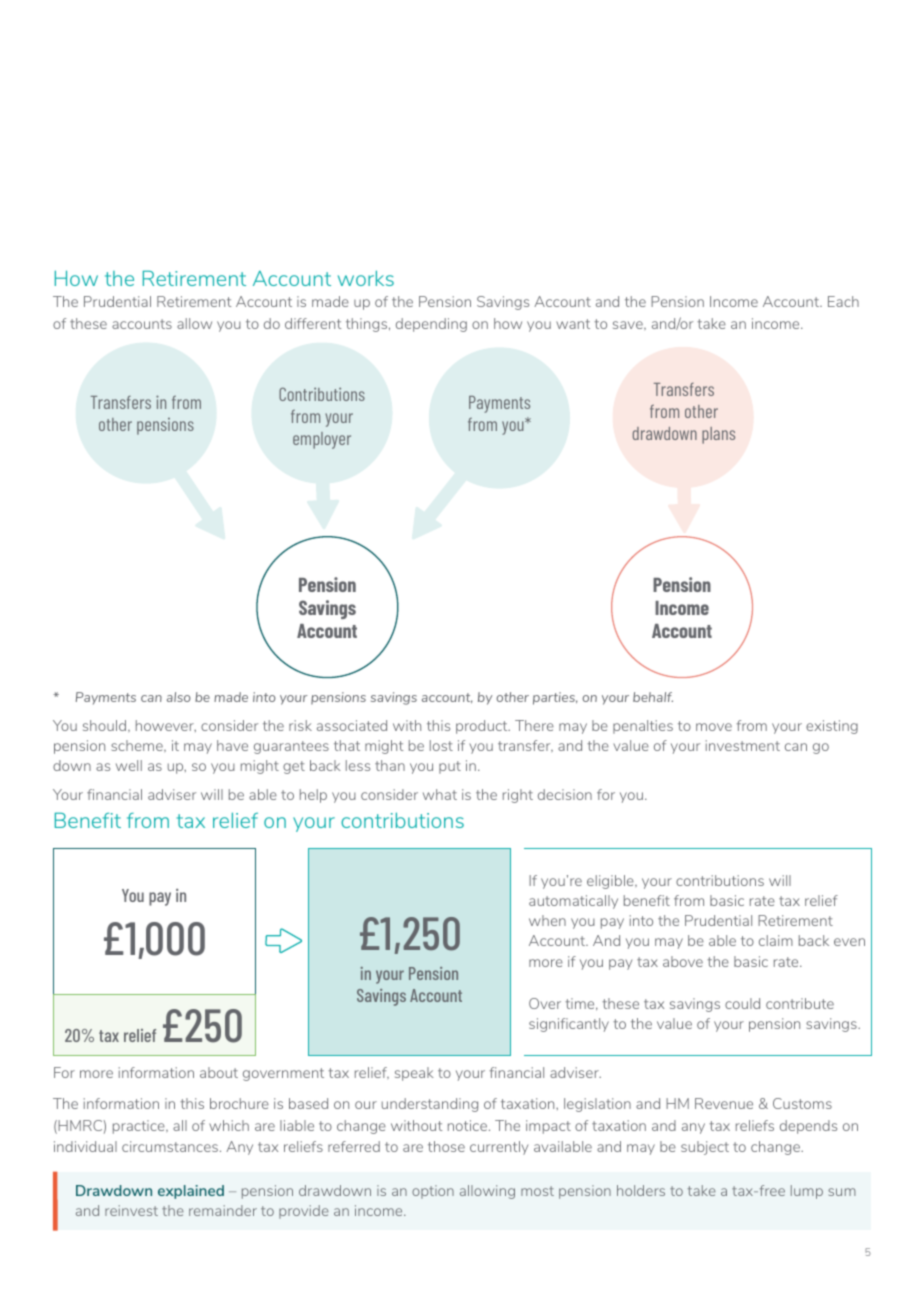 This document has width=924, height=1308. I want to click on plans, so click(718, 435).
